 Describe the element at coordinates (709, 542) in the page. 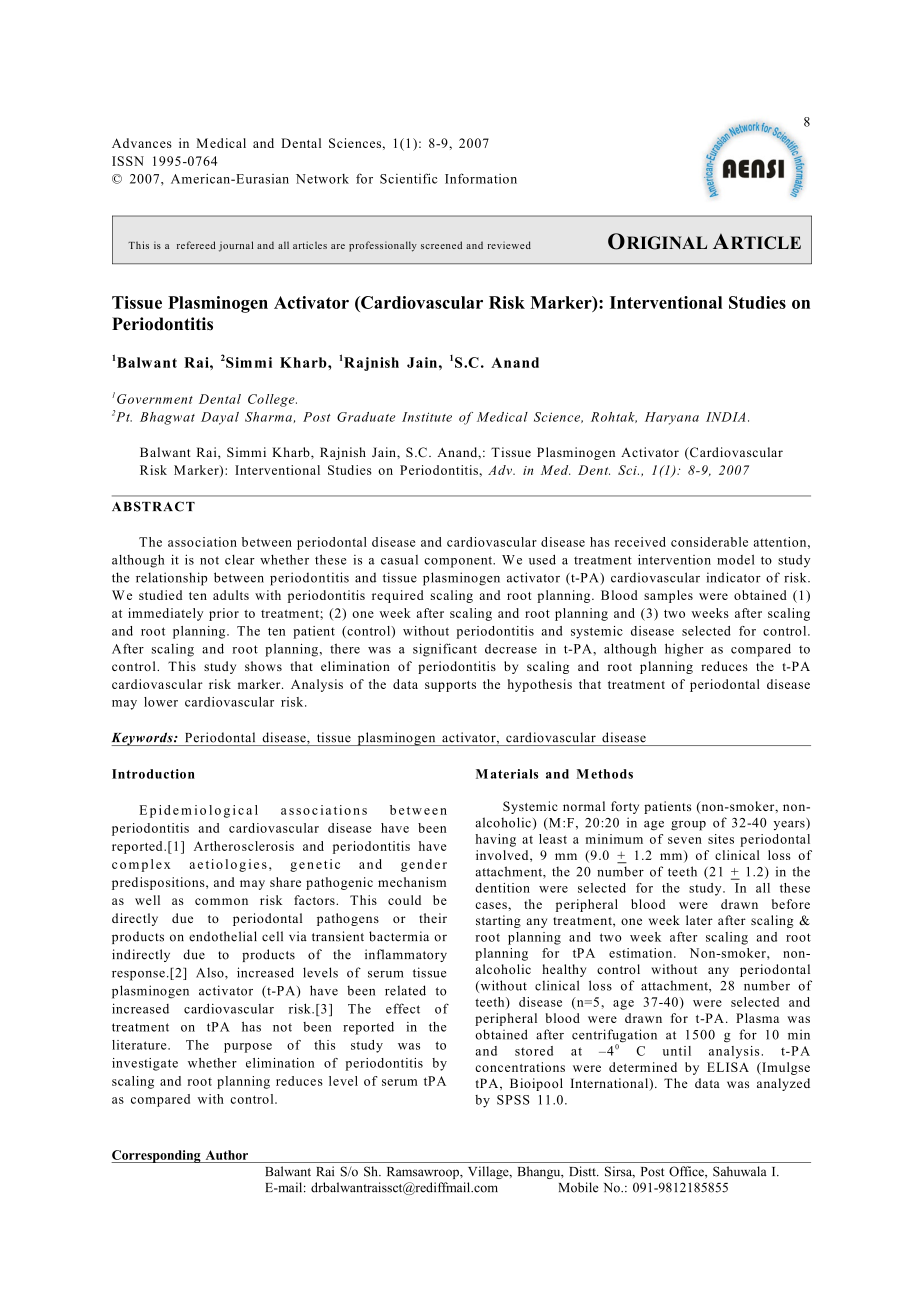

I see `considerable` at that location.
